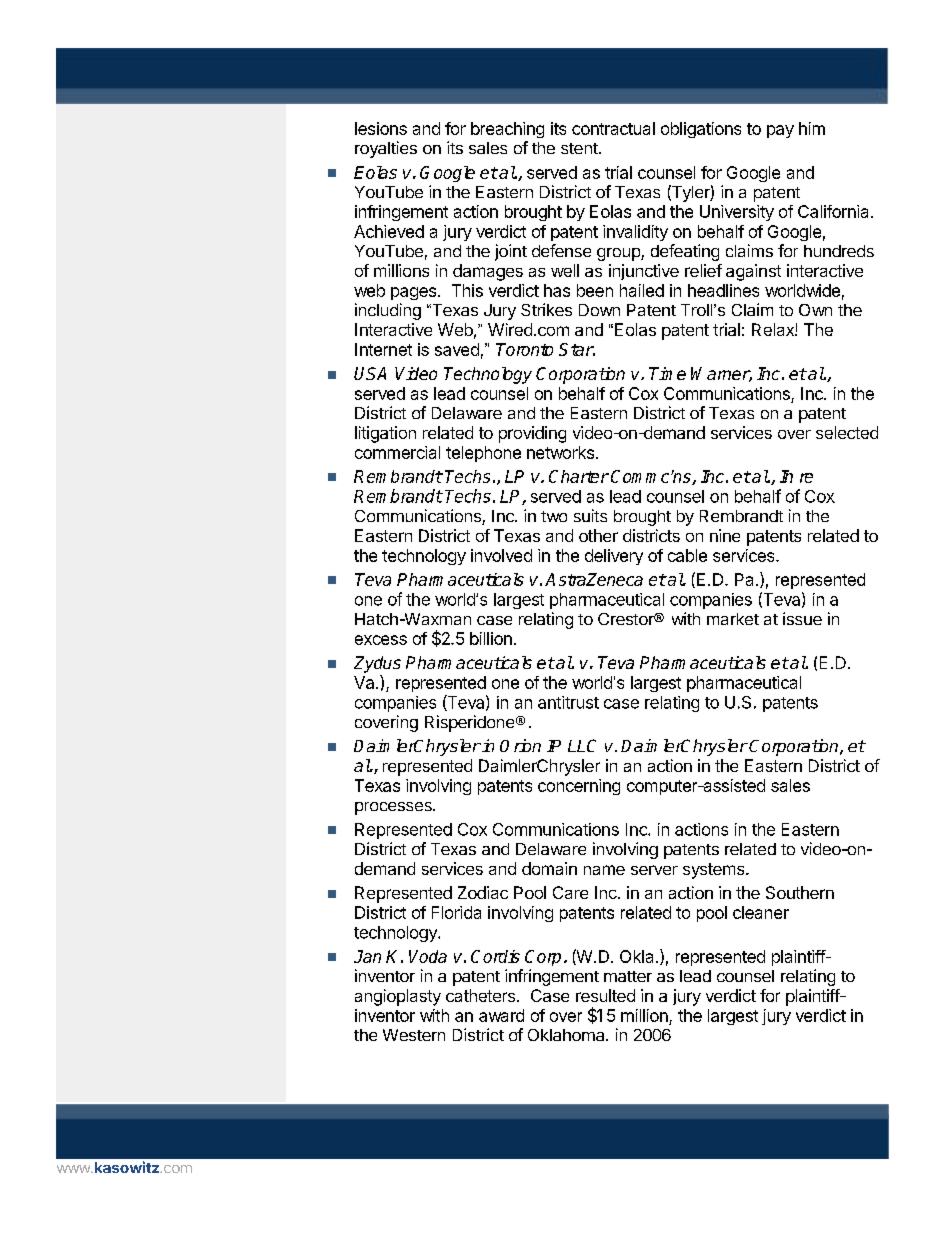 This screenshot has width=952, height=1233. Describe the element at coordinates (386, 149) in the screenshot. I see `royalties` at that location.
